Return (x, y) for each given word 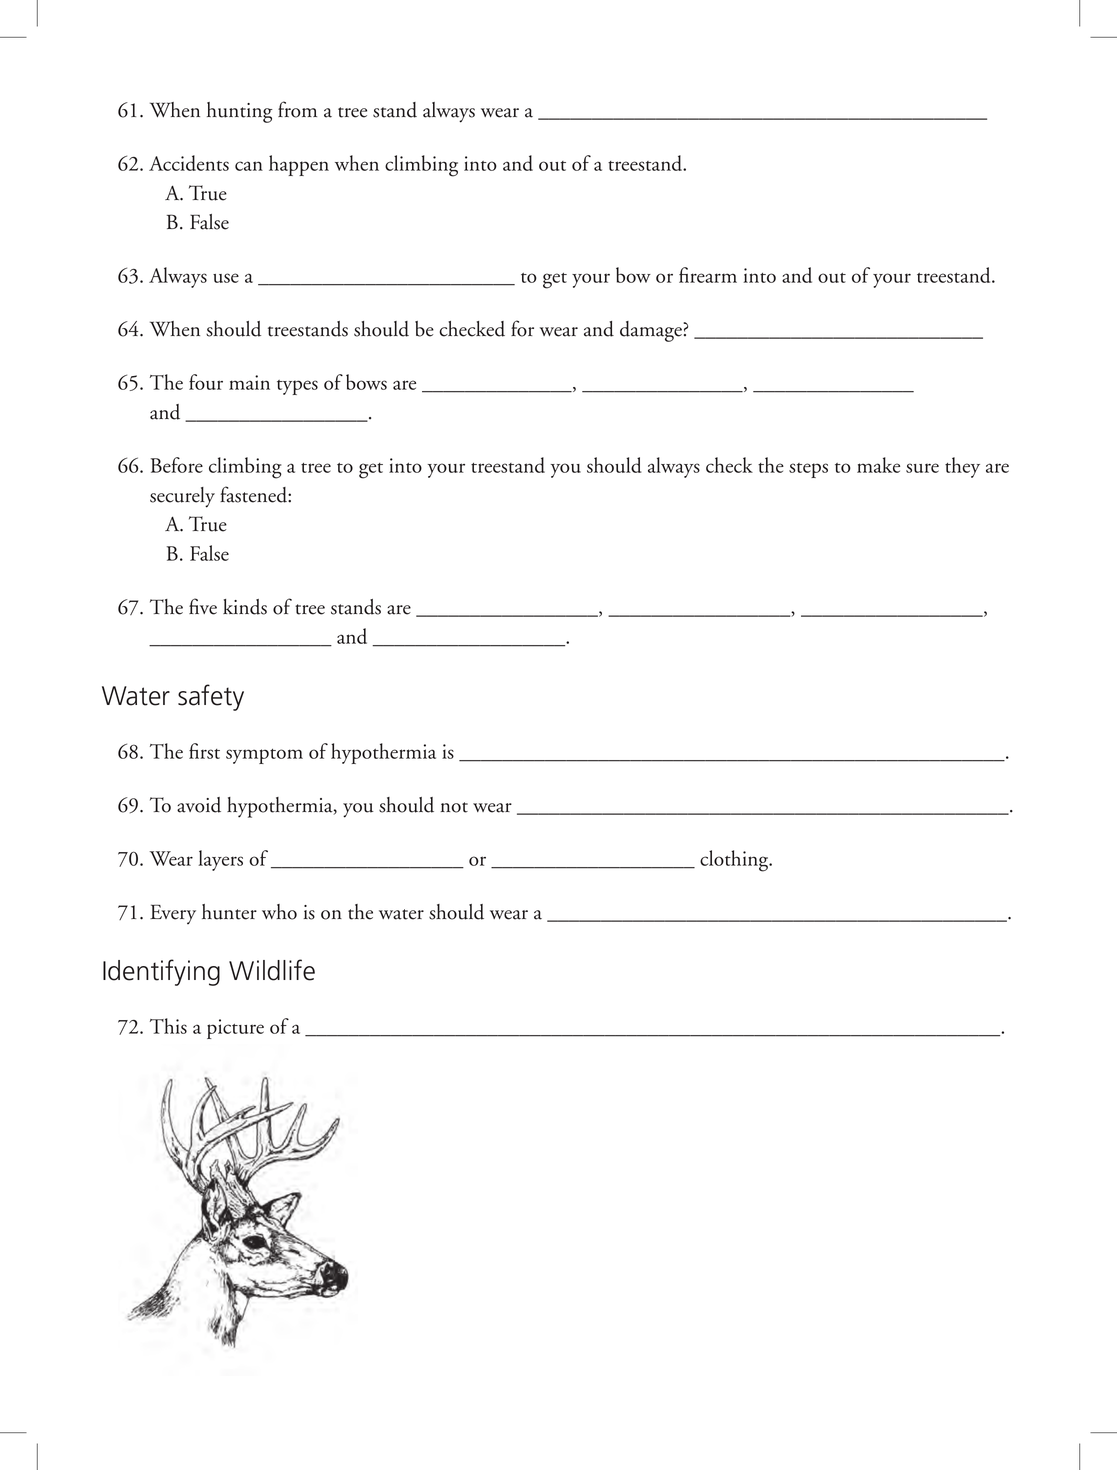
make (878, 465)
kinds (245, 607)
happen (299, 165)
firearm (708, 275)
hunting (239, 112)
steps (808, 470)
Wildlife (272, 970)
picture (235, 1029)
